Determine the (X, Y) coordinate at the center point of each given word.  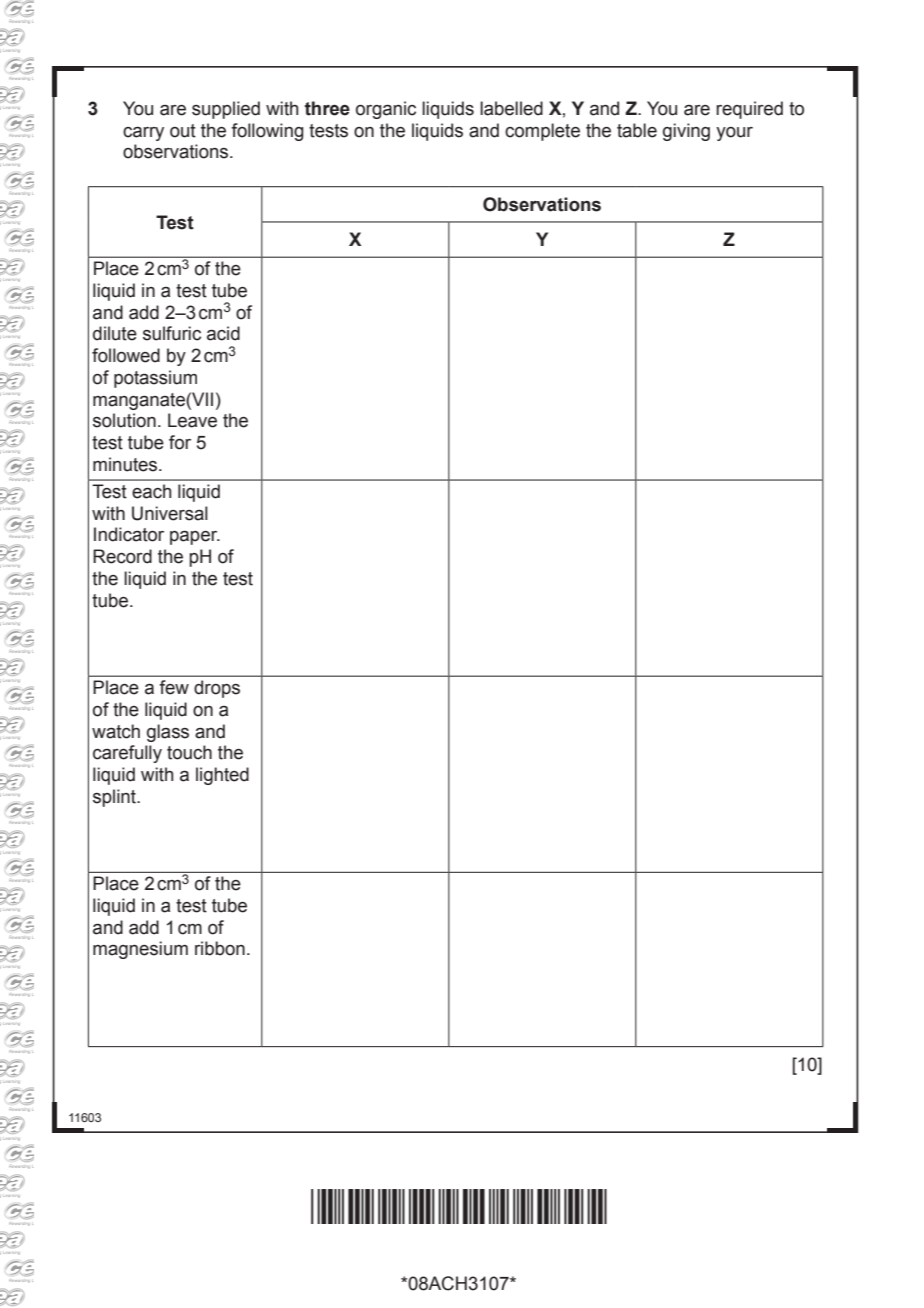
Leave (192, 420)
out (183, 131)
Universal (170, 513)
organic (386, 110)
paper (195, 538)
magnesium (140, 950)
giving (686, 132)
